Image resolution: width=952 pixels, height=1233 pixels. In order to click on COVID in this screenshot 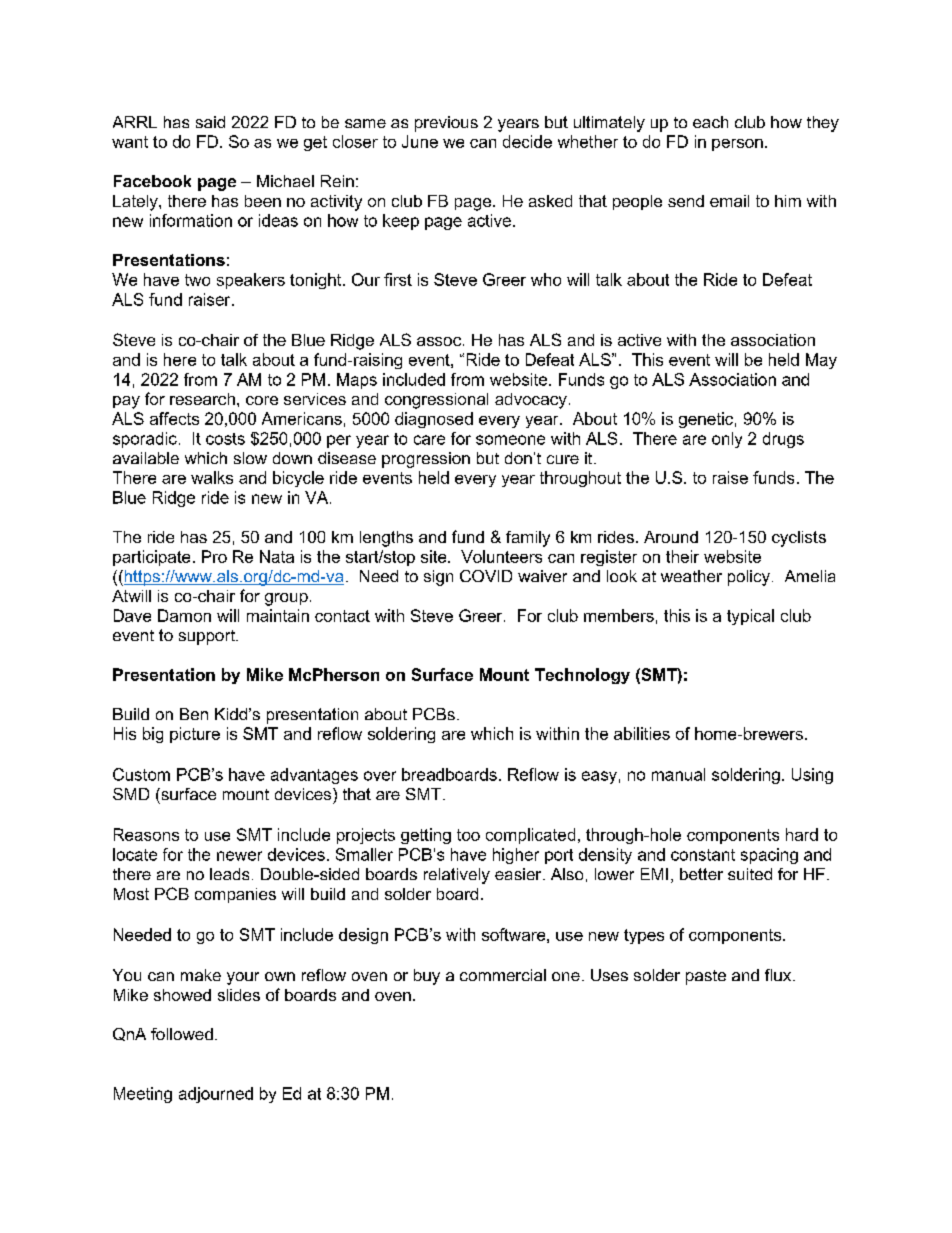, I will do `click(486, 576)`.
